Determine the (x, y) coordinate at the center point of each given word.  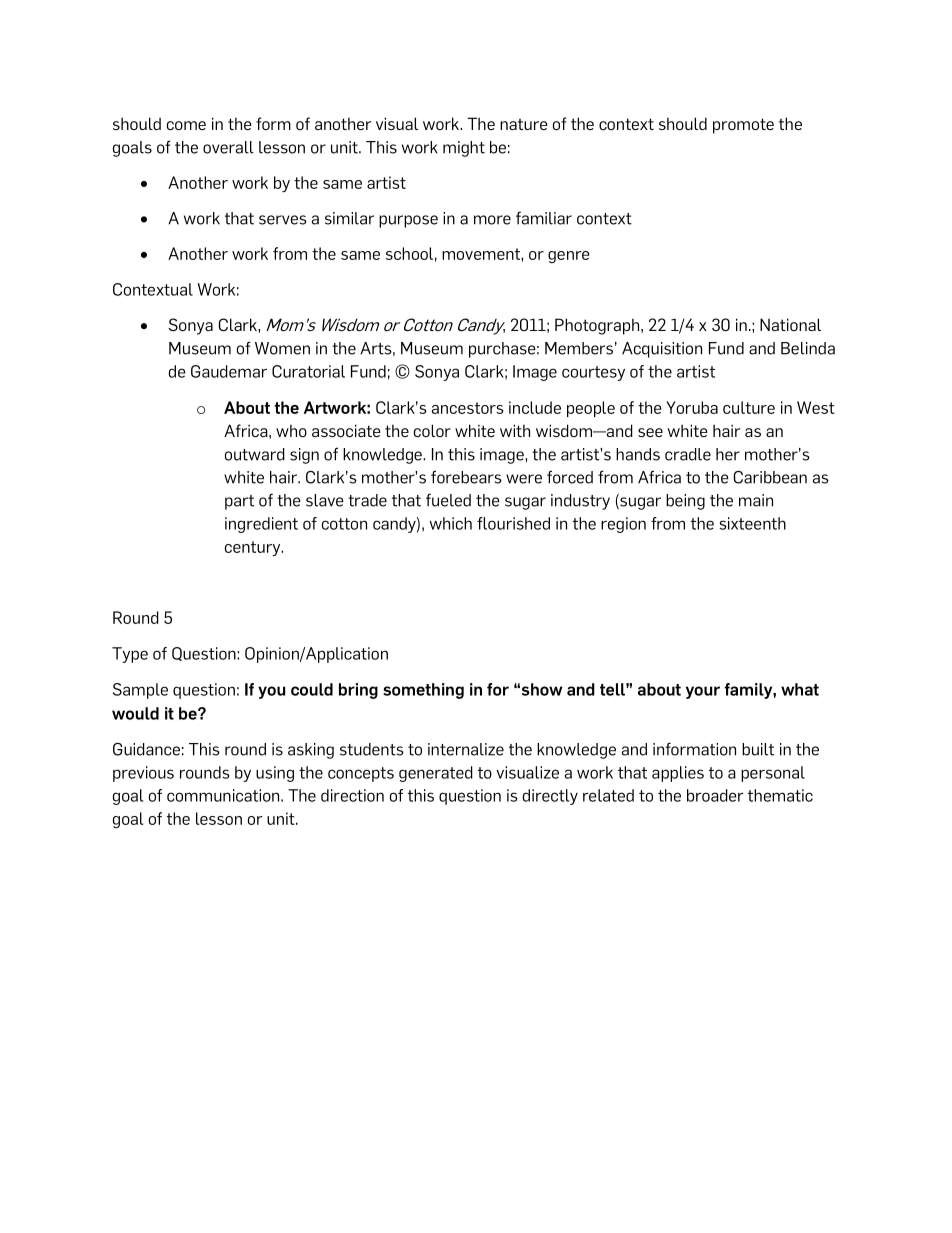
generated (436, 774)
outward (255, 454)
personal (773, 774)
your (703, 692)
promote (743, 126)
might (464, 149)
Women (282, 348)
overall (228, 147)
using (275, 774)
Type (130, 655)
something (423, 691)
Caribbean (770, 477)
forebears (466, 477)
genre (569, 257)
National (790, 324)
